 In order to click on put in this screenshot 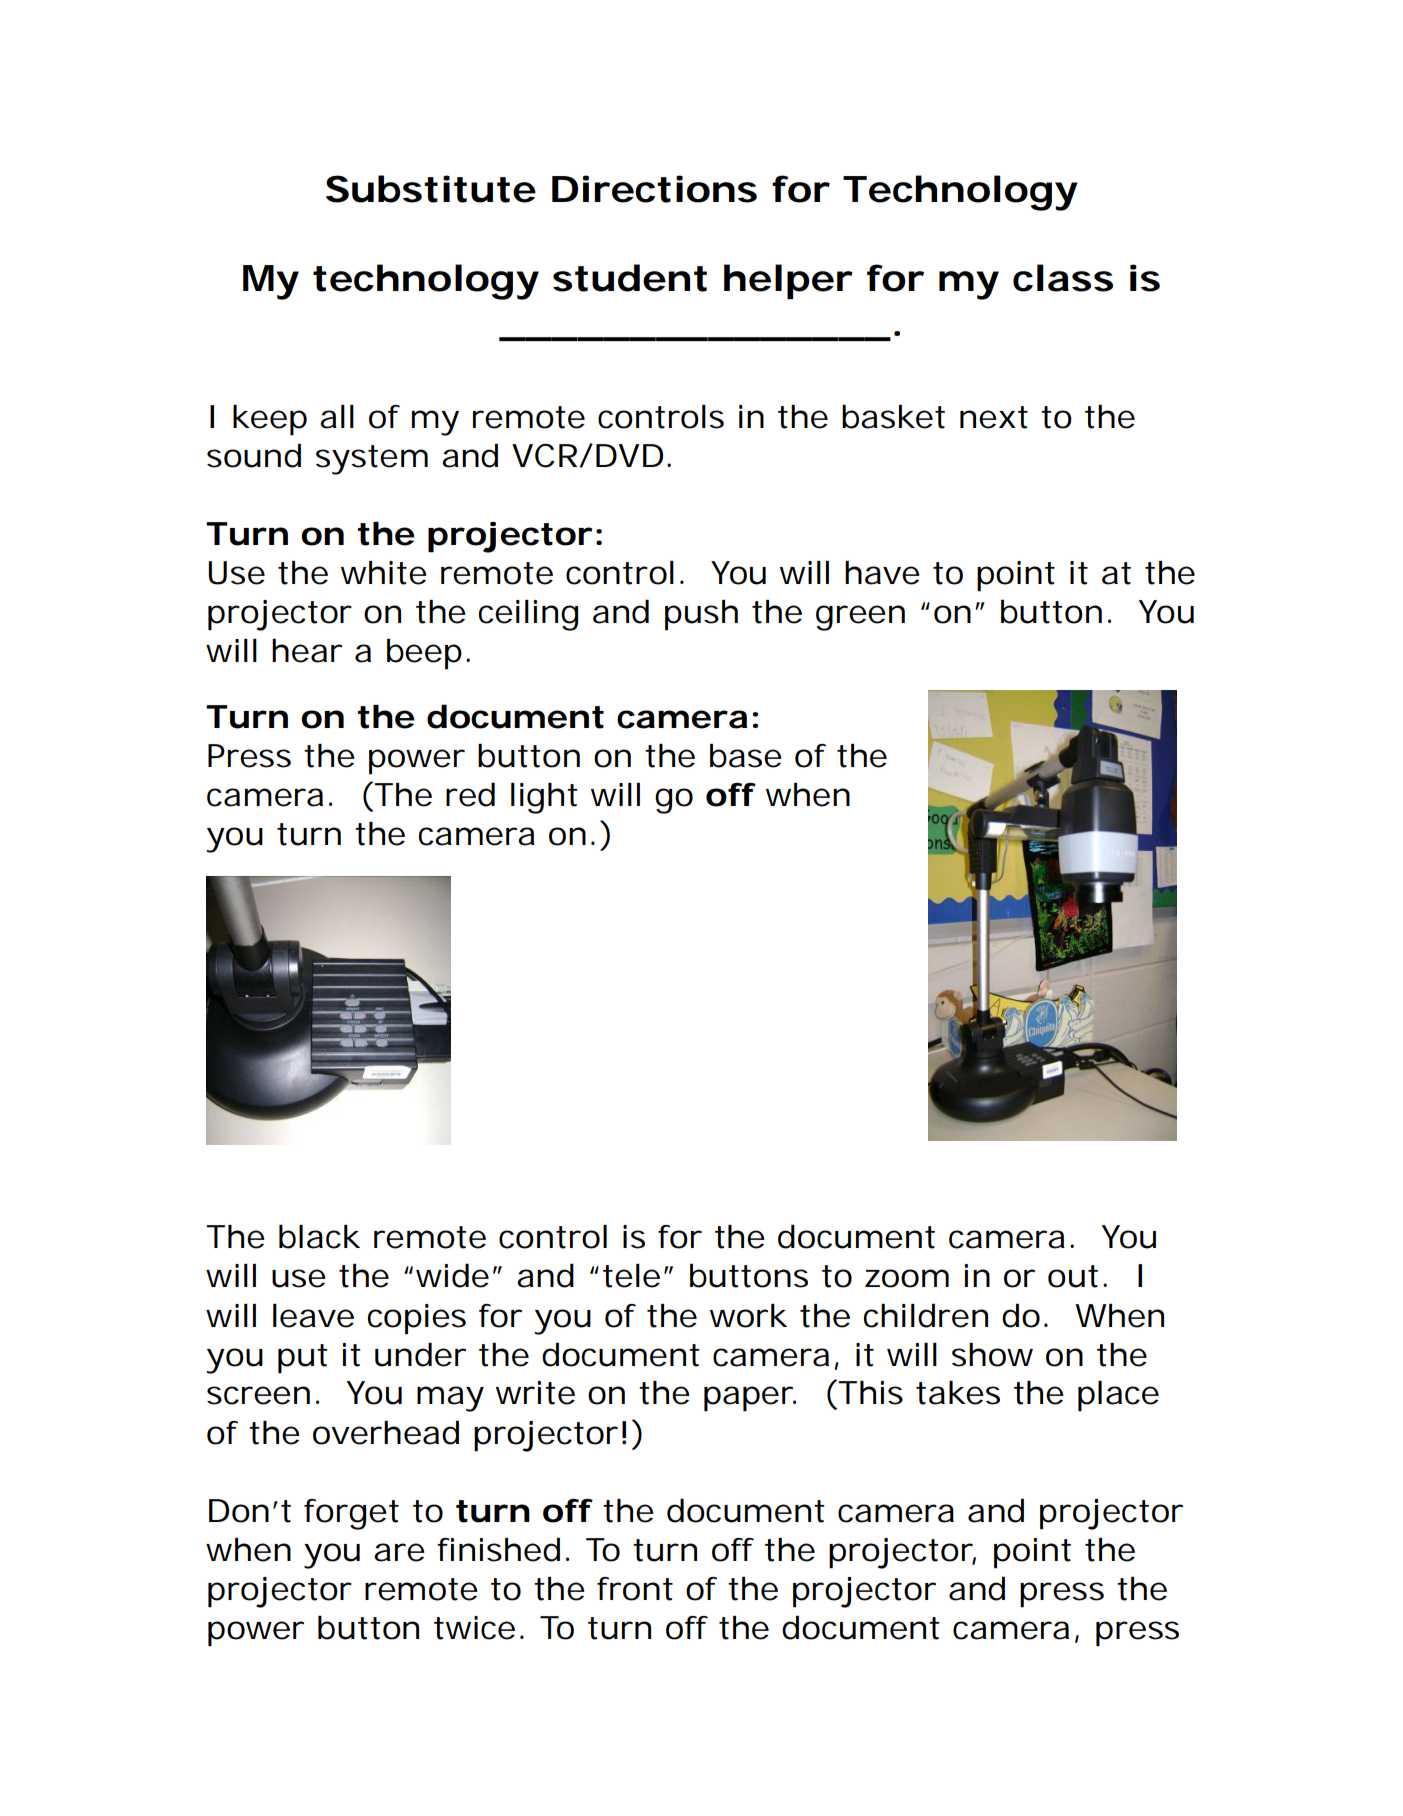, I will do `click(302, 1359)`.
